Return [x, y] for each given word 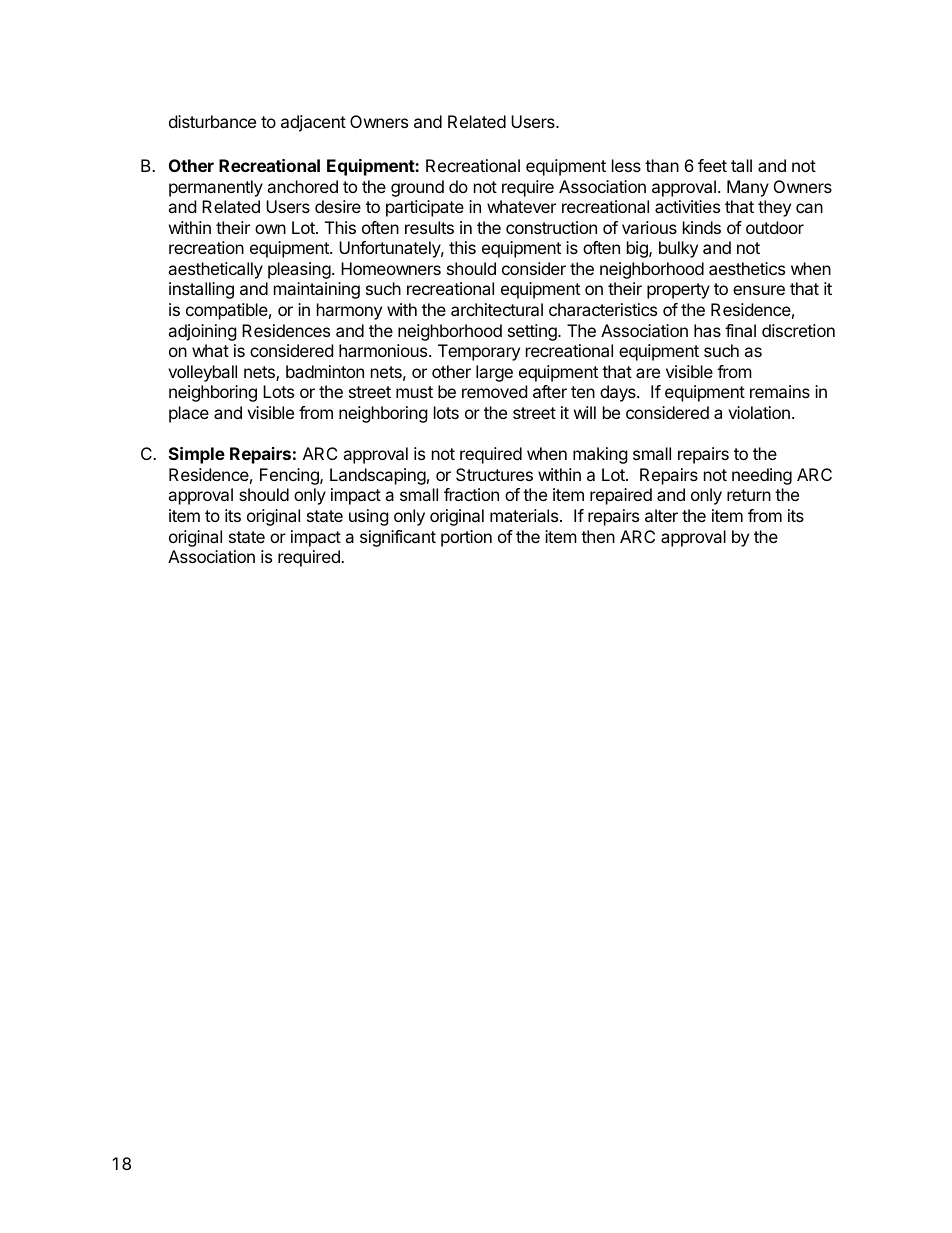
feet [712, 165]
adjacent [313, 123]
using [369, 517]
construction [551, 227]
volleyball [202, 373]
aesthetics [747, 268]
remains [780, 391]
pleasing [299, 270]
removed [494, 391]
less [626, 165]
